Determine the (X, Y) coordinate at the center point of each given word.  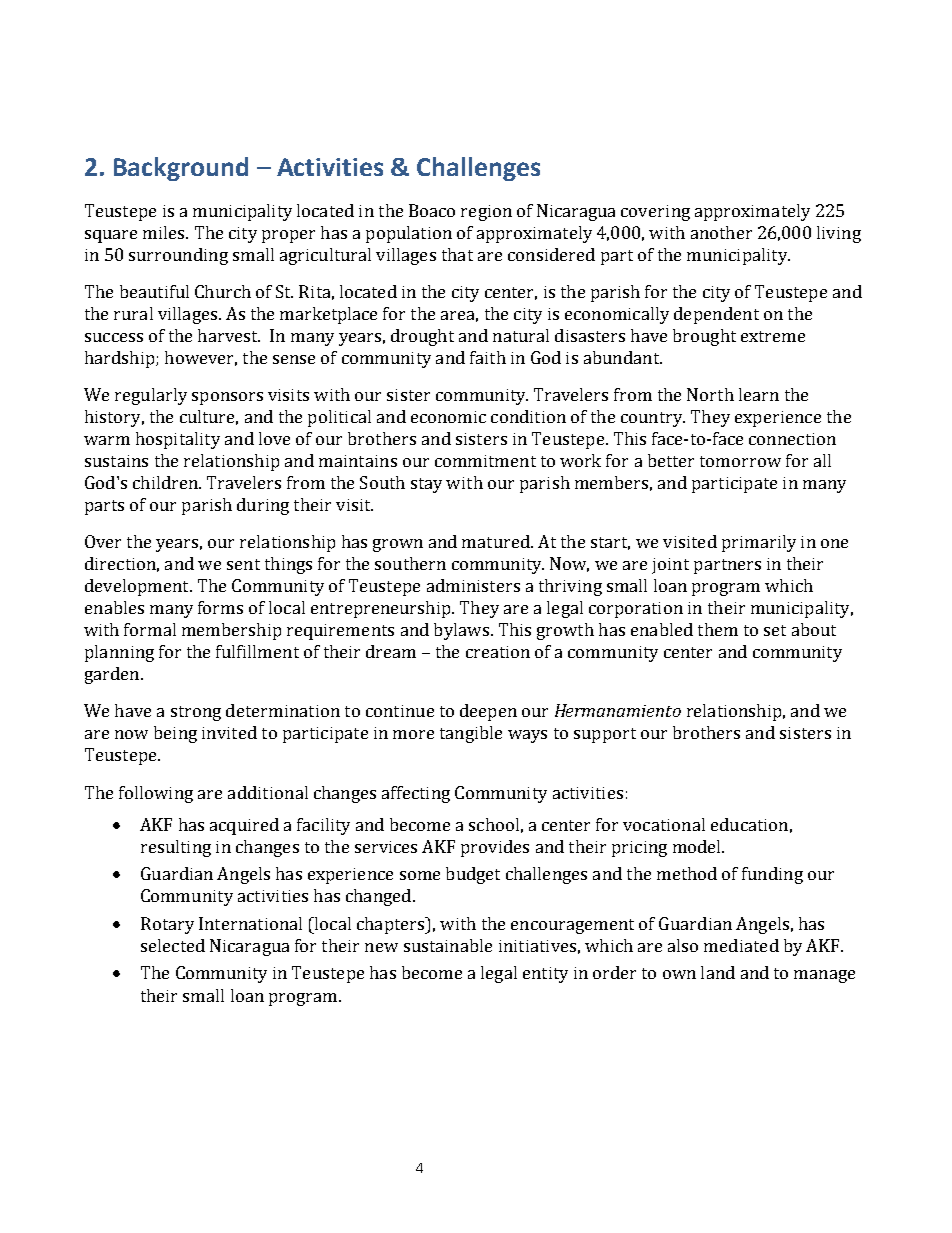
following (156, 794)
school (494, 824)
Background (181, 169)
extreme (773, 336)
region (486, 213)
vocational (664, 824)
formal (150, 629)
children (166, 482)
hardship (121, 359)
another (721, 232)
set (775, 630)
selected (173, 945)
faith (488, 357)
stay (426, 485)
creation (498, 652)
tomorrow (740, 461)
